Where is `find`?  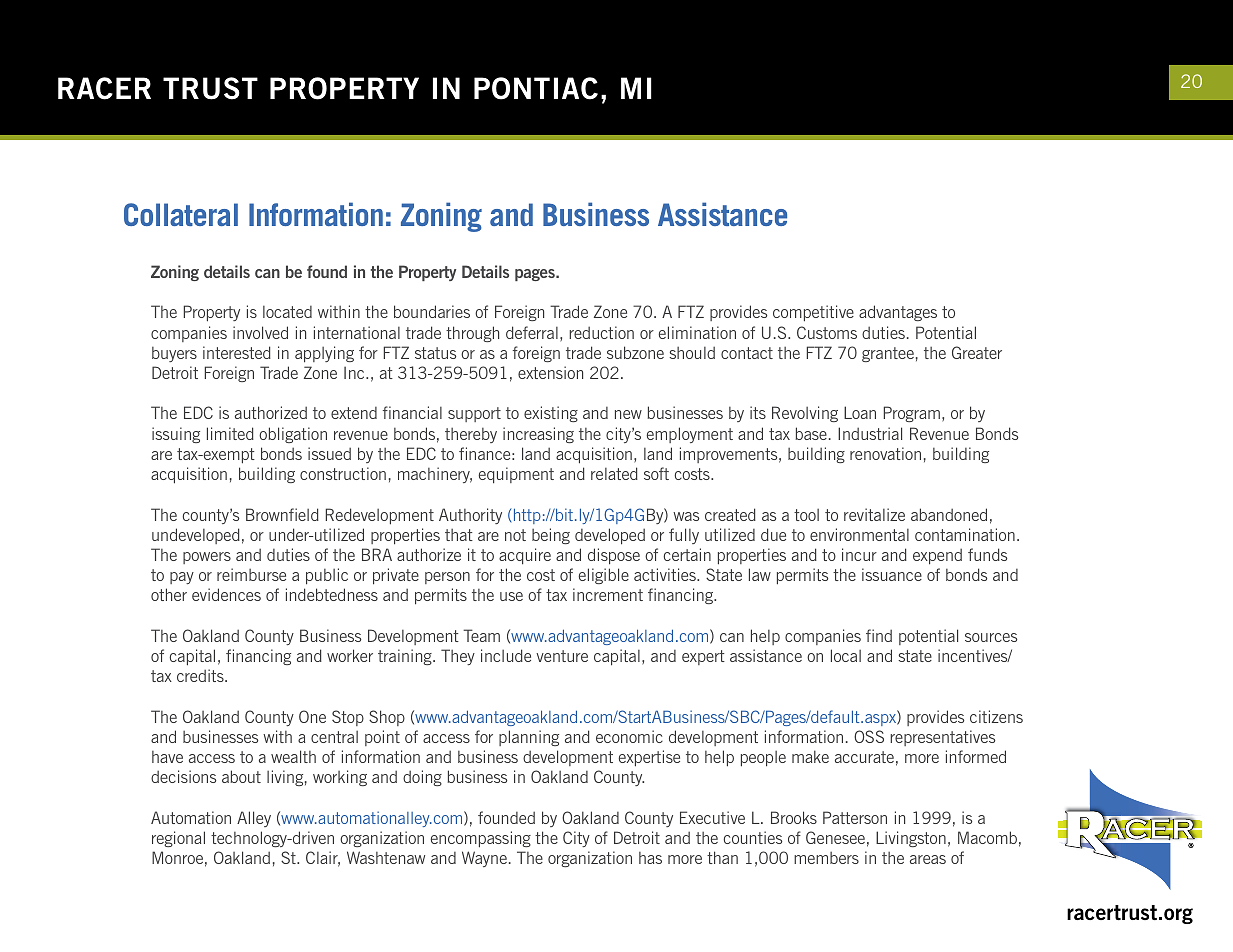 find is located at coordinates (879, 635).
